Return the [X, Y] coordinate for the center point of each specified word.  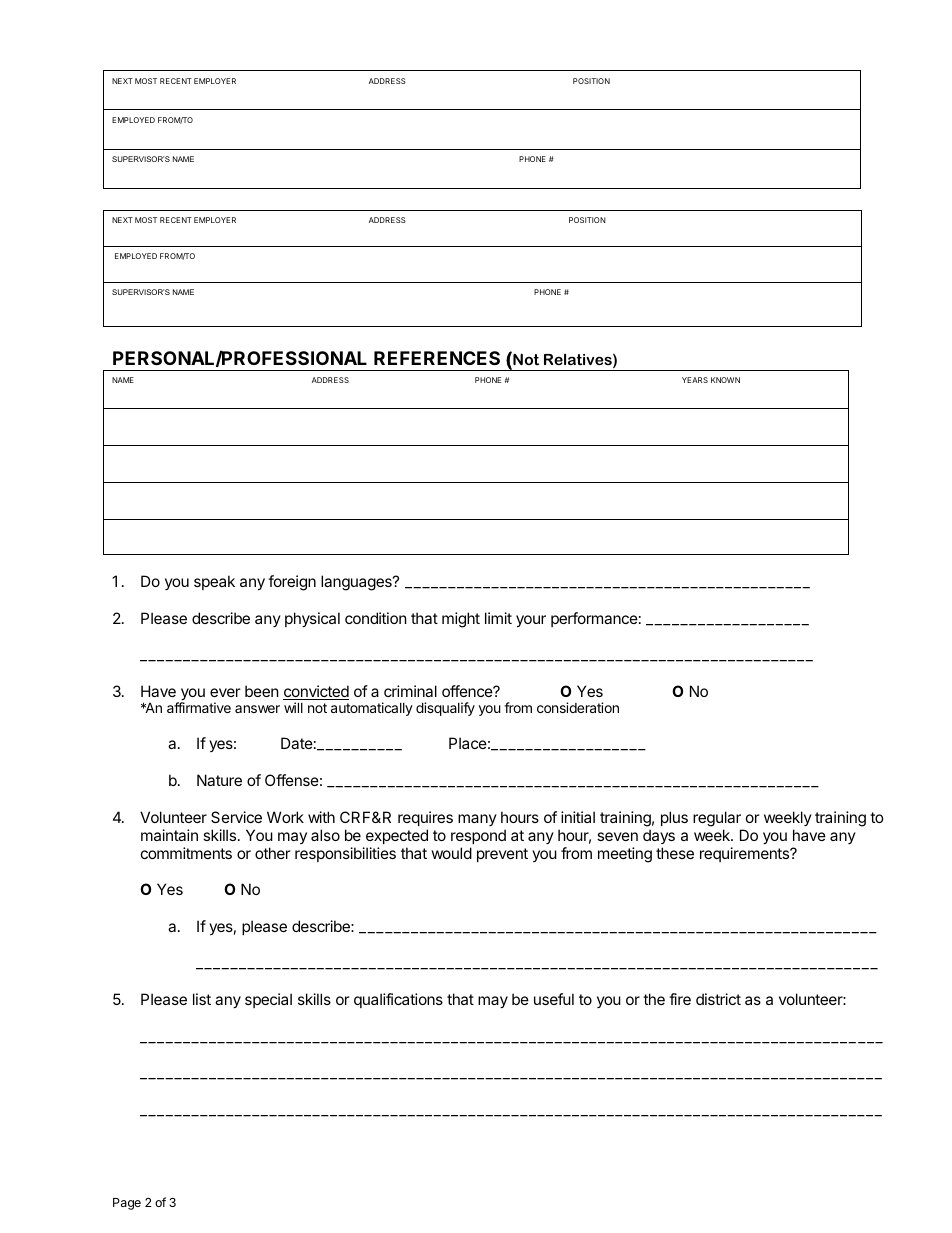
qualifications [398, 1000]
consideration [578, 707]
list [202, 999]
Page [127, 1204]
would [452, 853]
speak [214, 582]
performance [594, 619]
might [461, 620]
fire [680, 999]
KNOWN [725, 380]
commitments [186, 853]
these [675, 853]
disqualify [445, 709]
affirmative [199, 707]
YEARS [695, 380]
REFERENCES [437, 358]
